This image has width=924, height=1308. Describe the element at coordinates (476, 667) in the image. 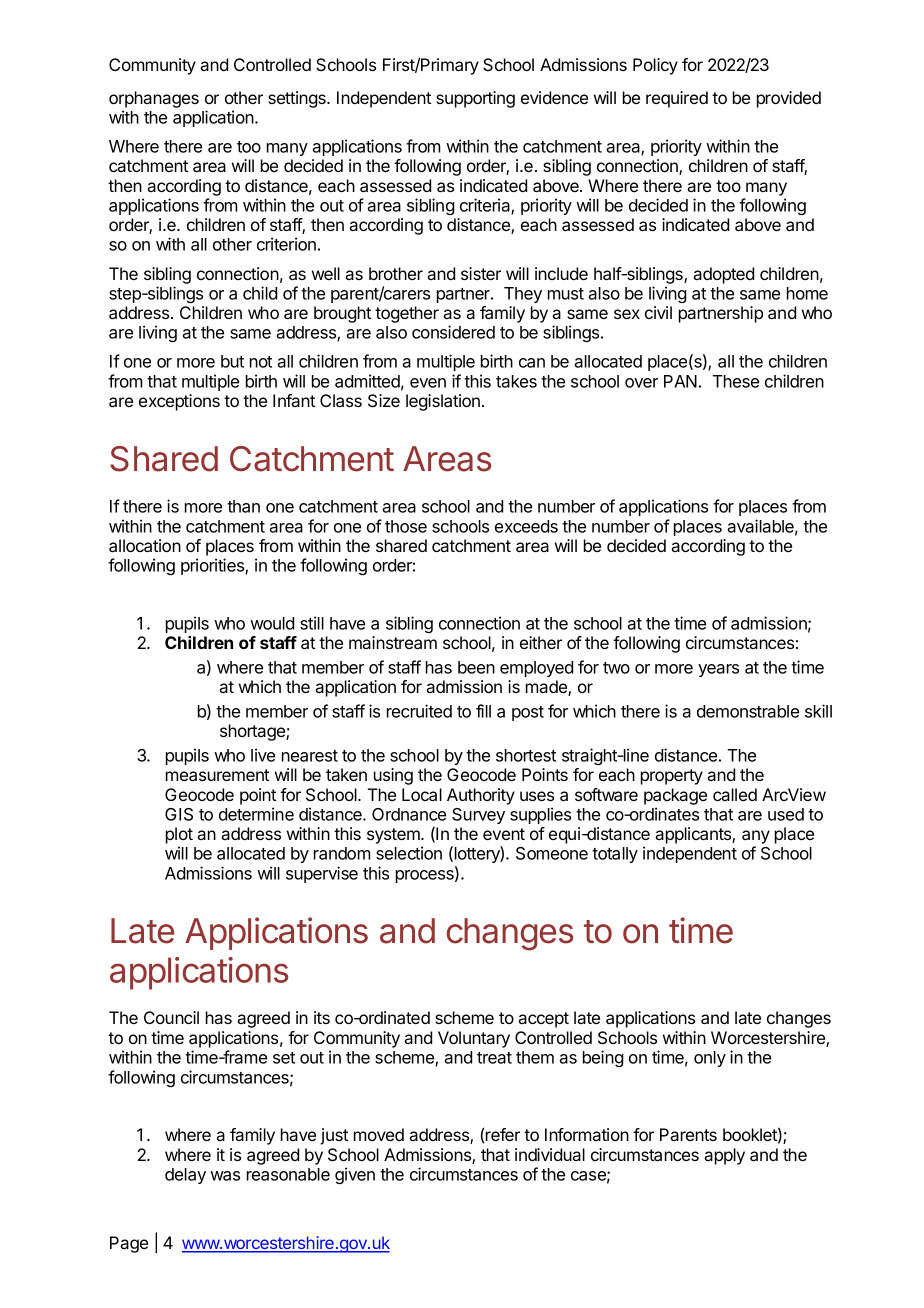

I see `been` at that location.
